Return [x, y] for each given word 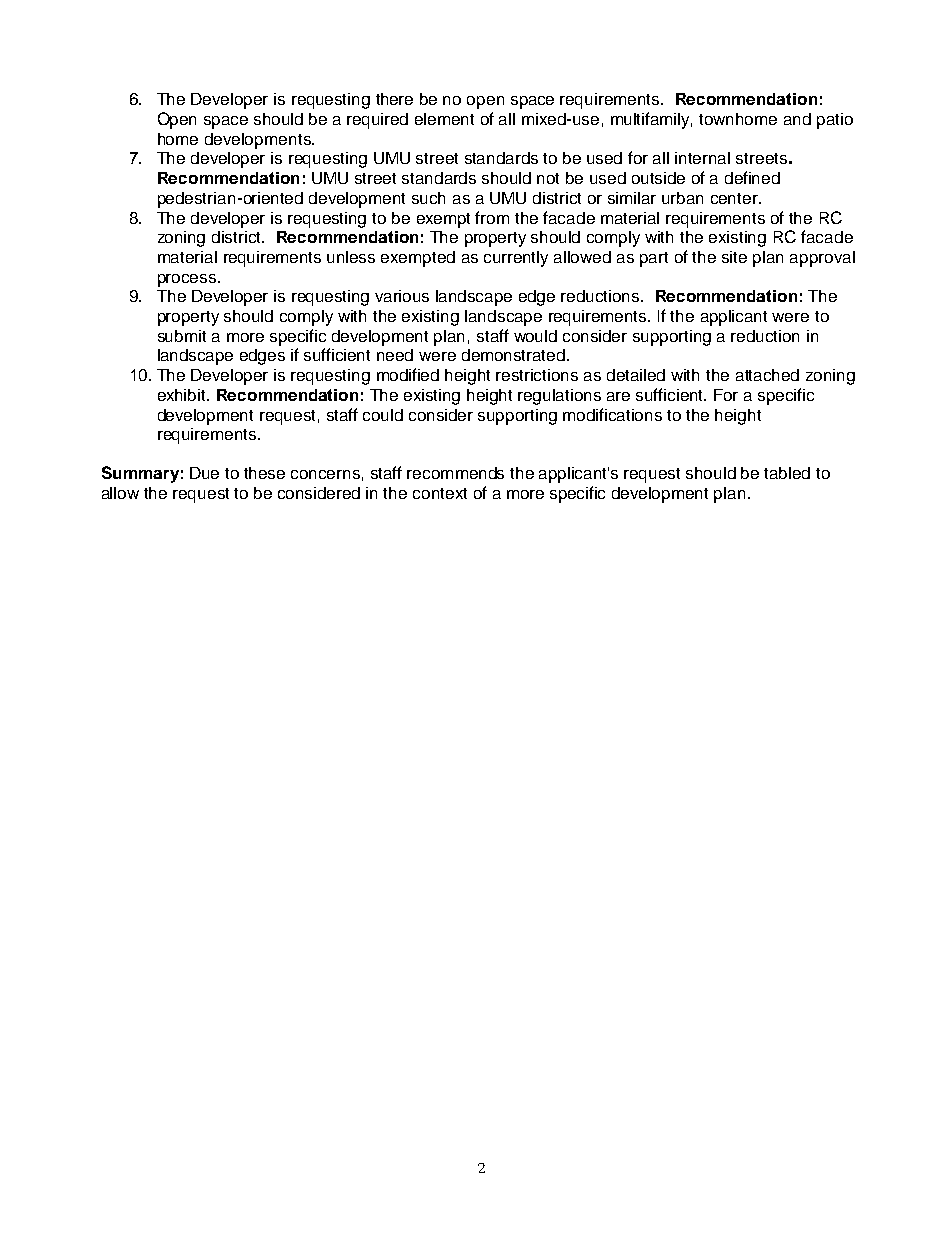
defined [752, 177]
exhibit [183, 395]
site [734, 257]
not [548, 178]
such [428, 198]
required [377, 121]
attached [767, 375]
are [618, 396]
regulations [559, 397]
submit [182, 336]
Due [204, 473]
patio [835, 121]
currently [516, 259]
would [535, 336]
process [188, 280]
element [444, 119]
